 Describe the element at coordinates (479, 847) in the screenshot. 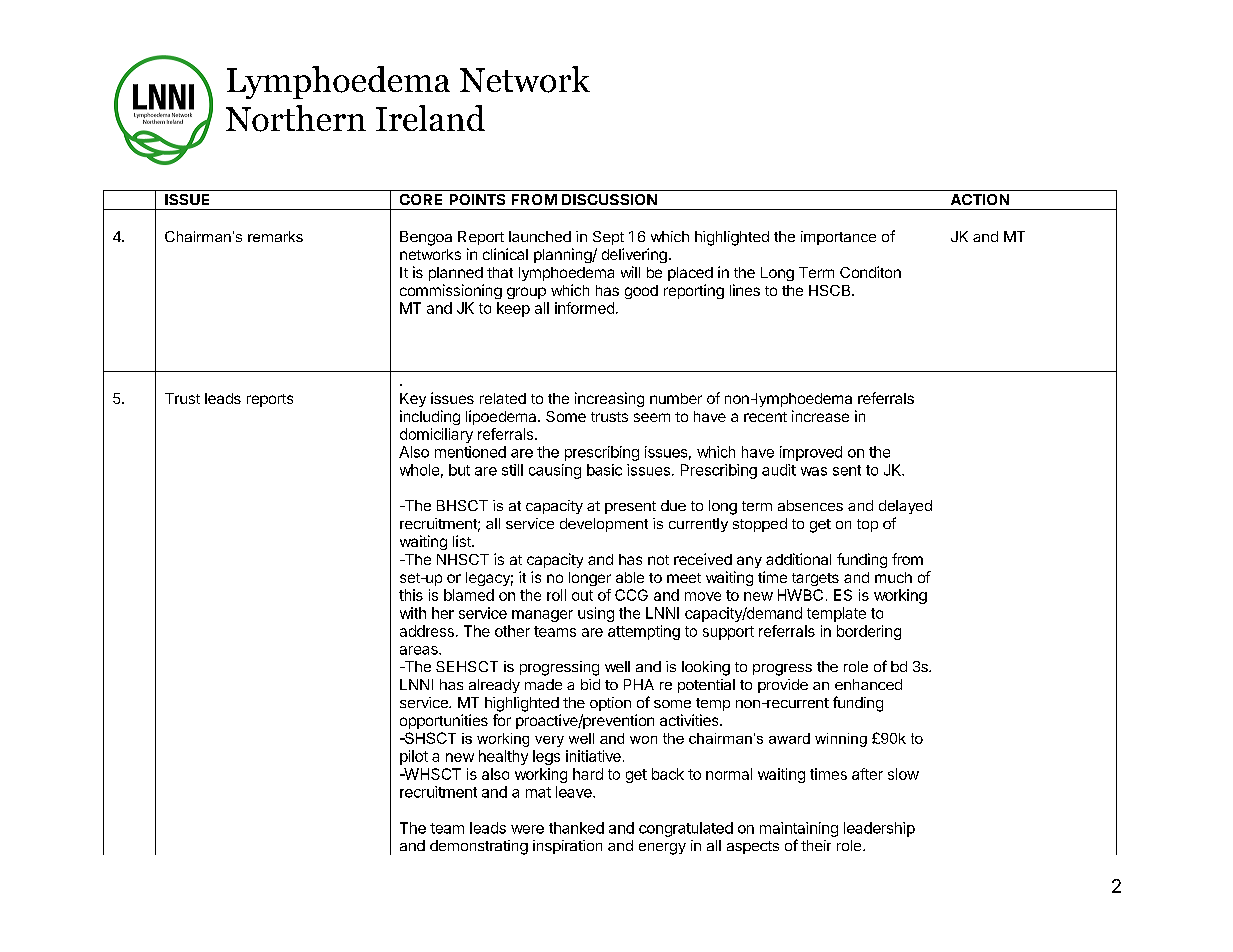

I see `demonstrating` at that location.
